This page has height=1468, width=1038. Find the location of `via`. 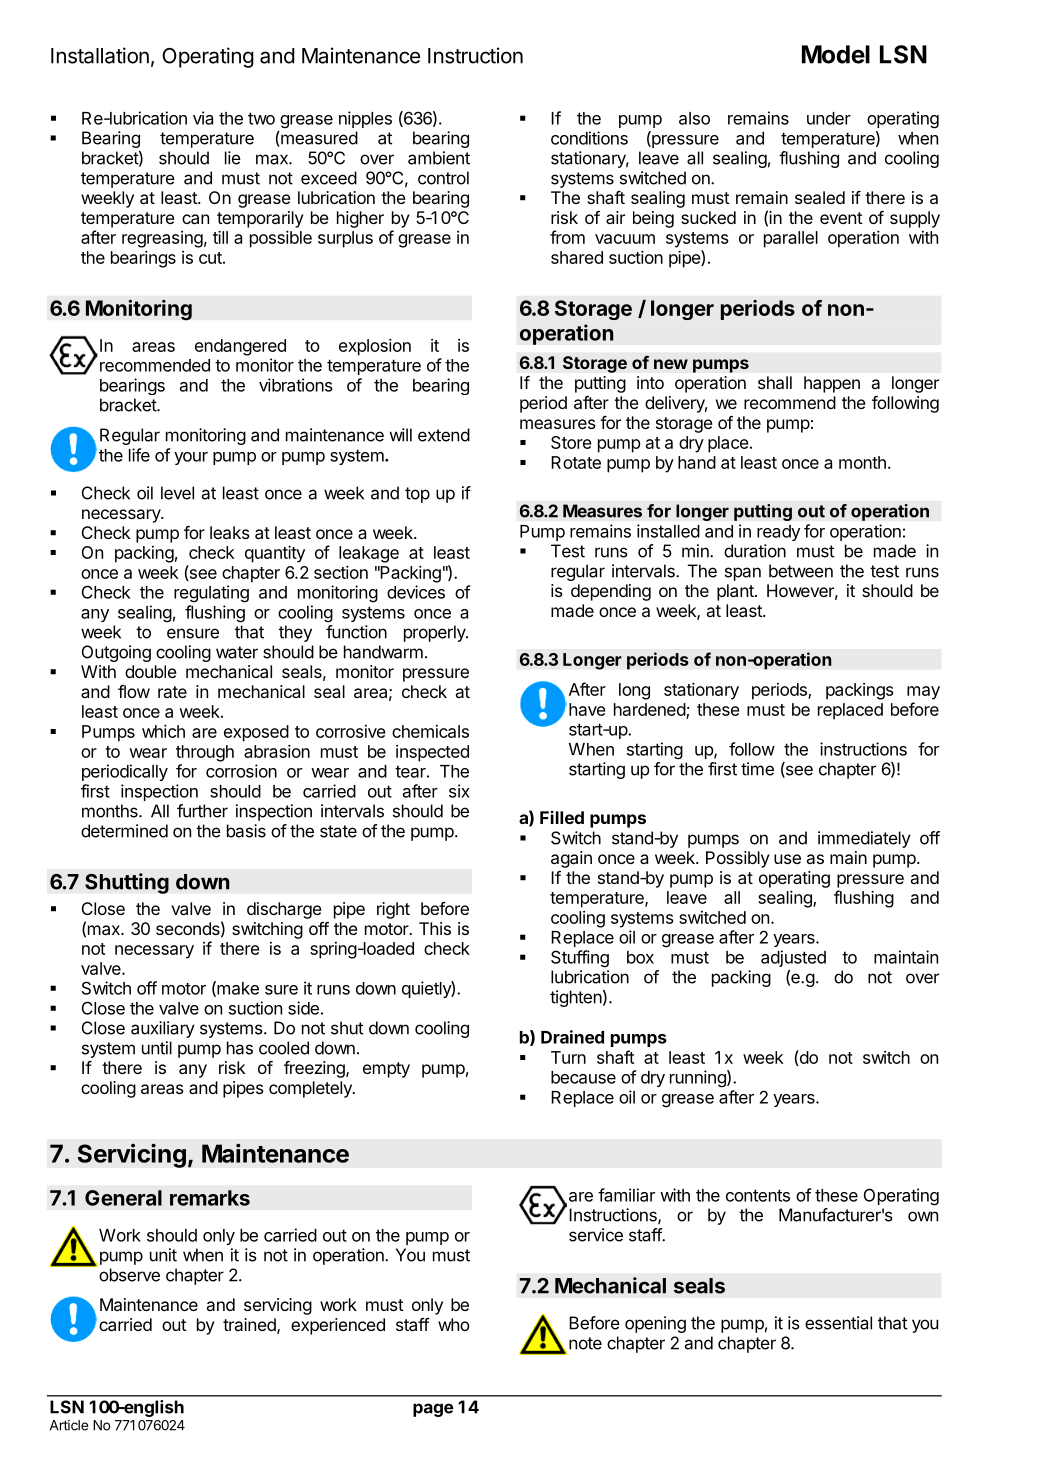

via is located at coordinates (203, 118).
